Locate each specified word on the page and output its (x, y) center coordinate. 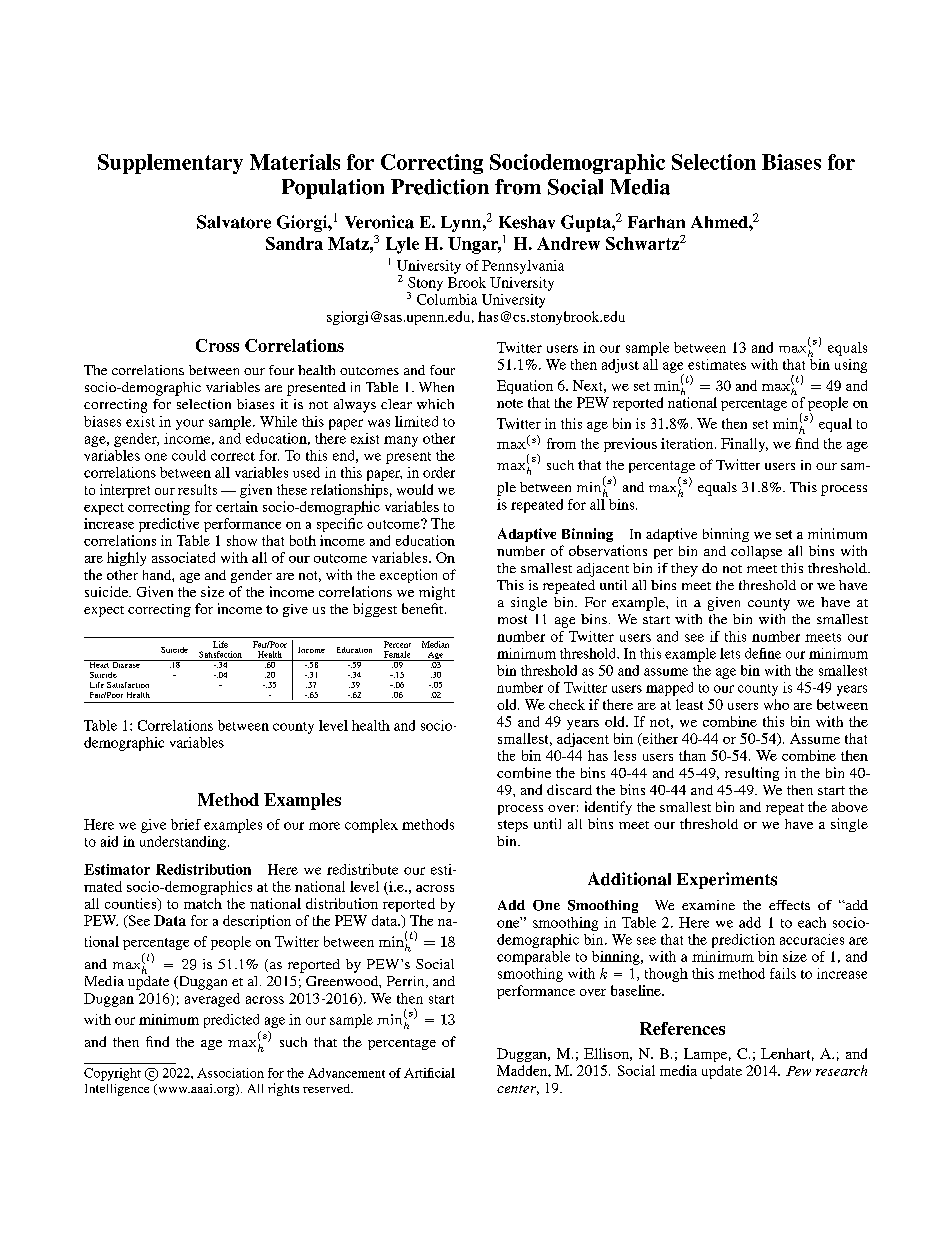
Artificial (429, 1073)
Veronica (379, 222)
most (512, 619)
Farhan (656, 222)
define (763, 653)
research (841, 1070)
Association (230, 1073)
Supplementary (170, 164)
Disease (126, 664)
